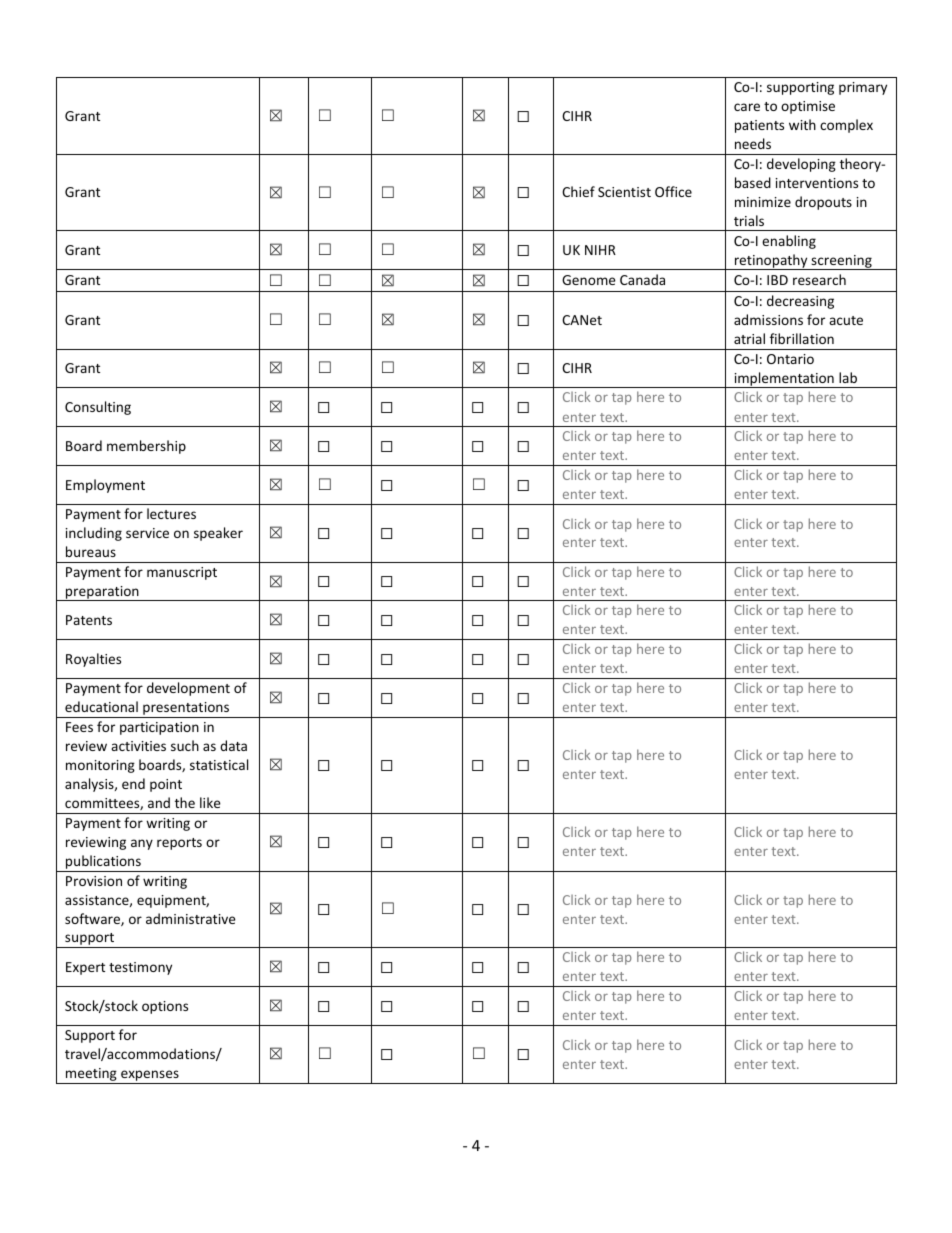 This document has height=1233, width=952. What do you see at coordinates (182, 573) in the document?
I see `manuscript` at bounding box center [182, 573].
